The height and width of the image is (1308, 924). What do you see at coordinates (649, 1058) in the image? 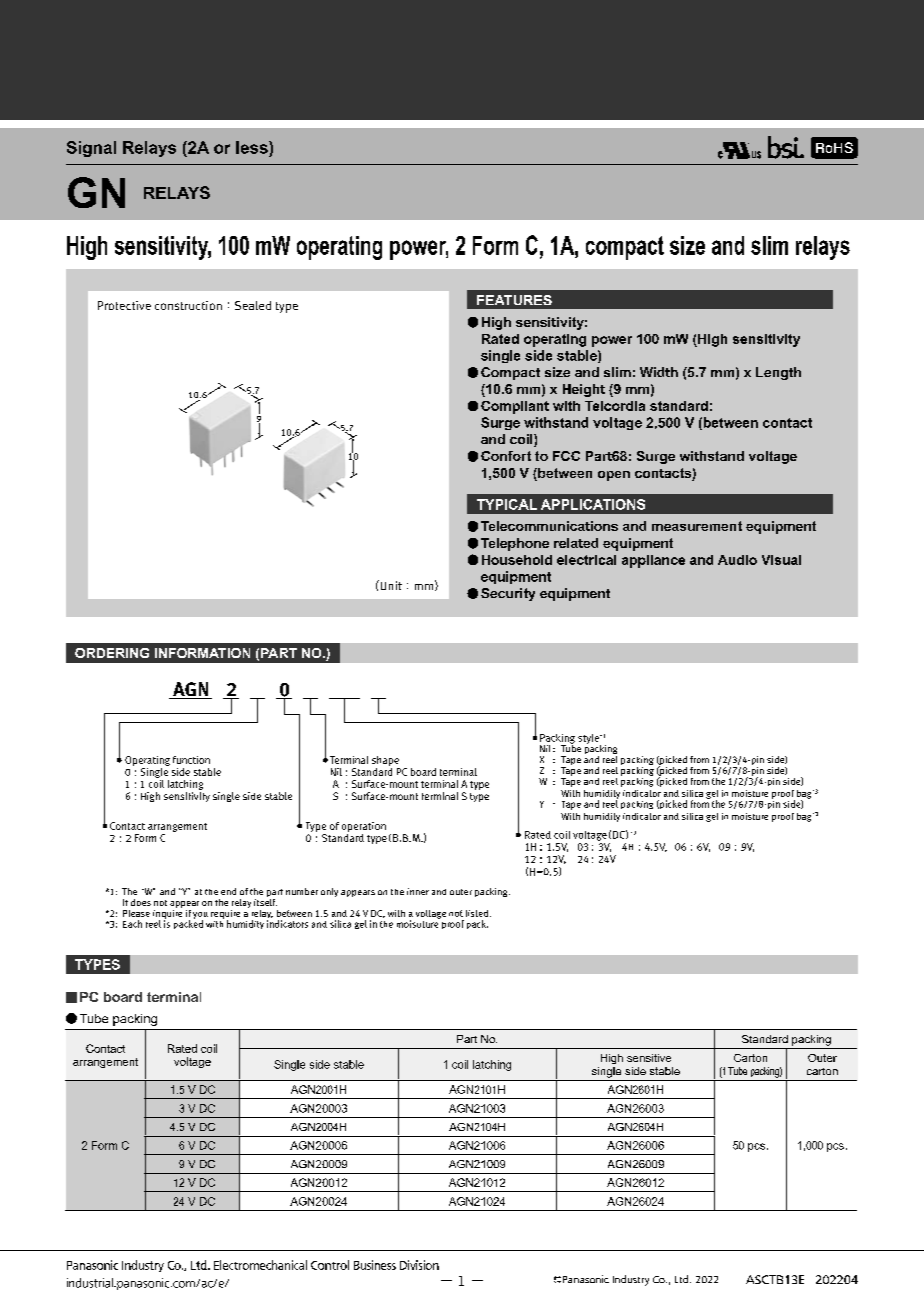
I see `sensitive` at bounding box center [649, 1058].
